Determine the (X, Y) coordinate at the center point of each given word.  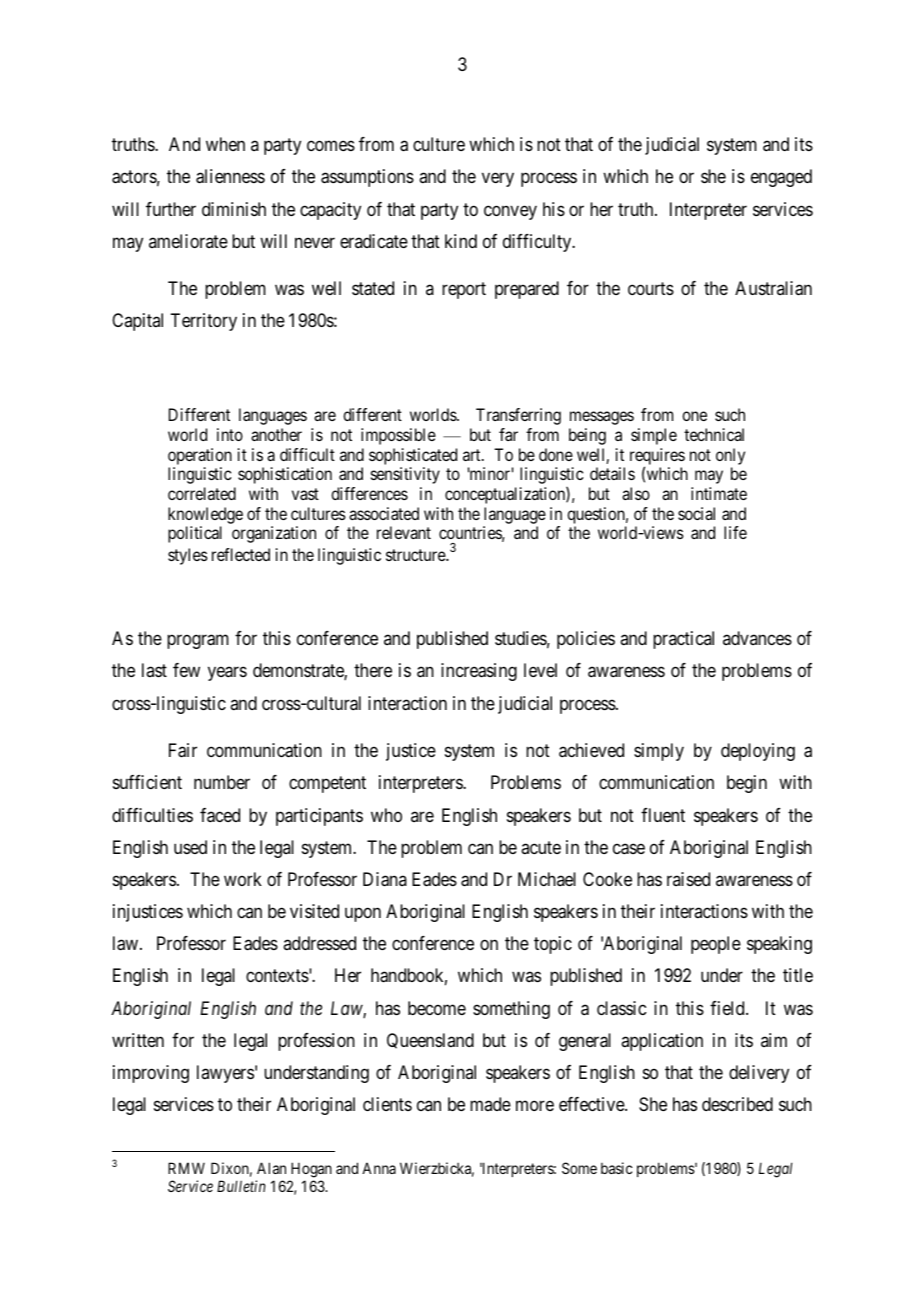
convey (510, 212)
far (508, 434)
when (225, 144)
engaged (781, 178)
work (243, 879)
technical (714, 434)
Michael (547, 879)
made (490, 1104)
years (227, 674)
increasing (479, 672)
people (716, 945)
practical (683, 640)
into (230, 434)
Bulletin (241, 1186)
